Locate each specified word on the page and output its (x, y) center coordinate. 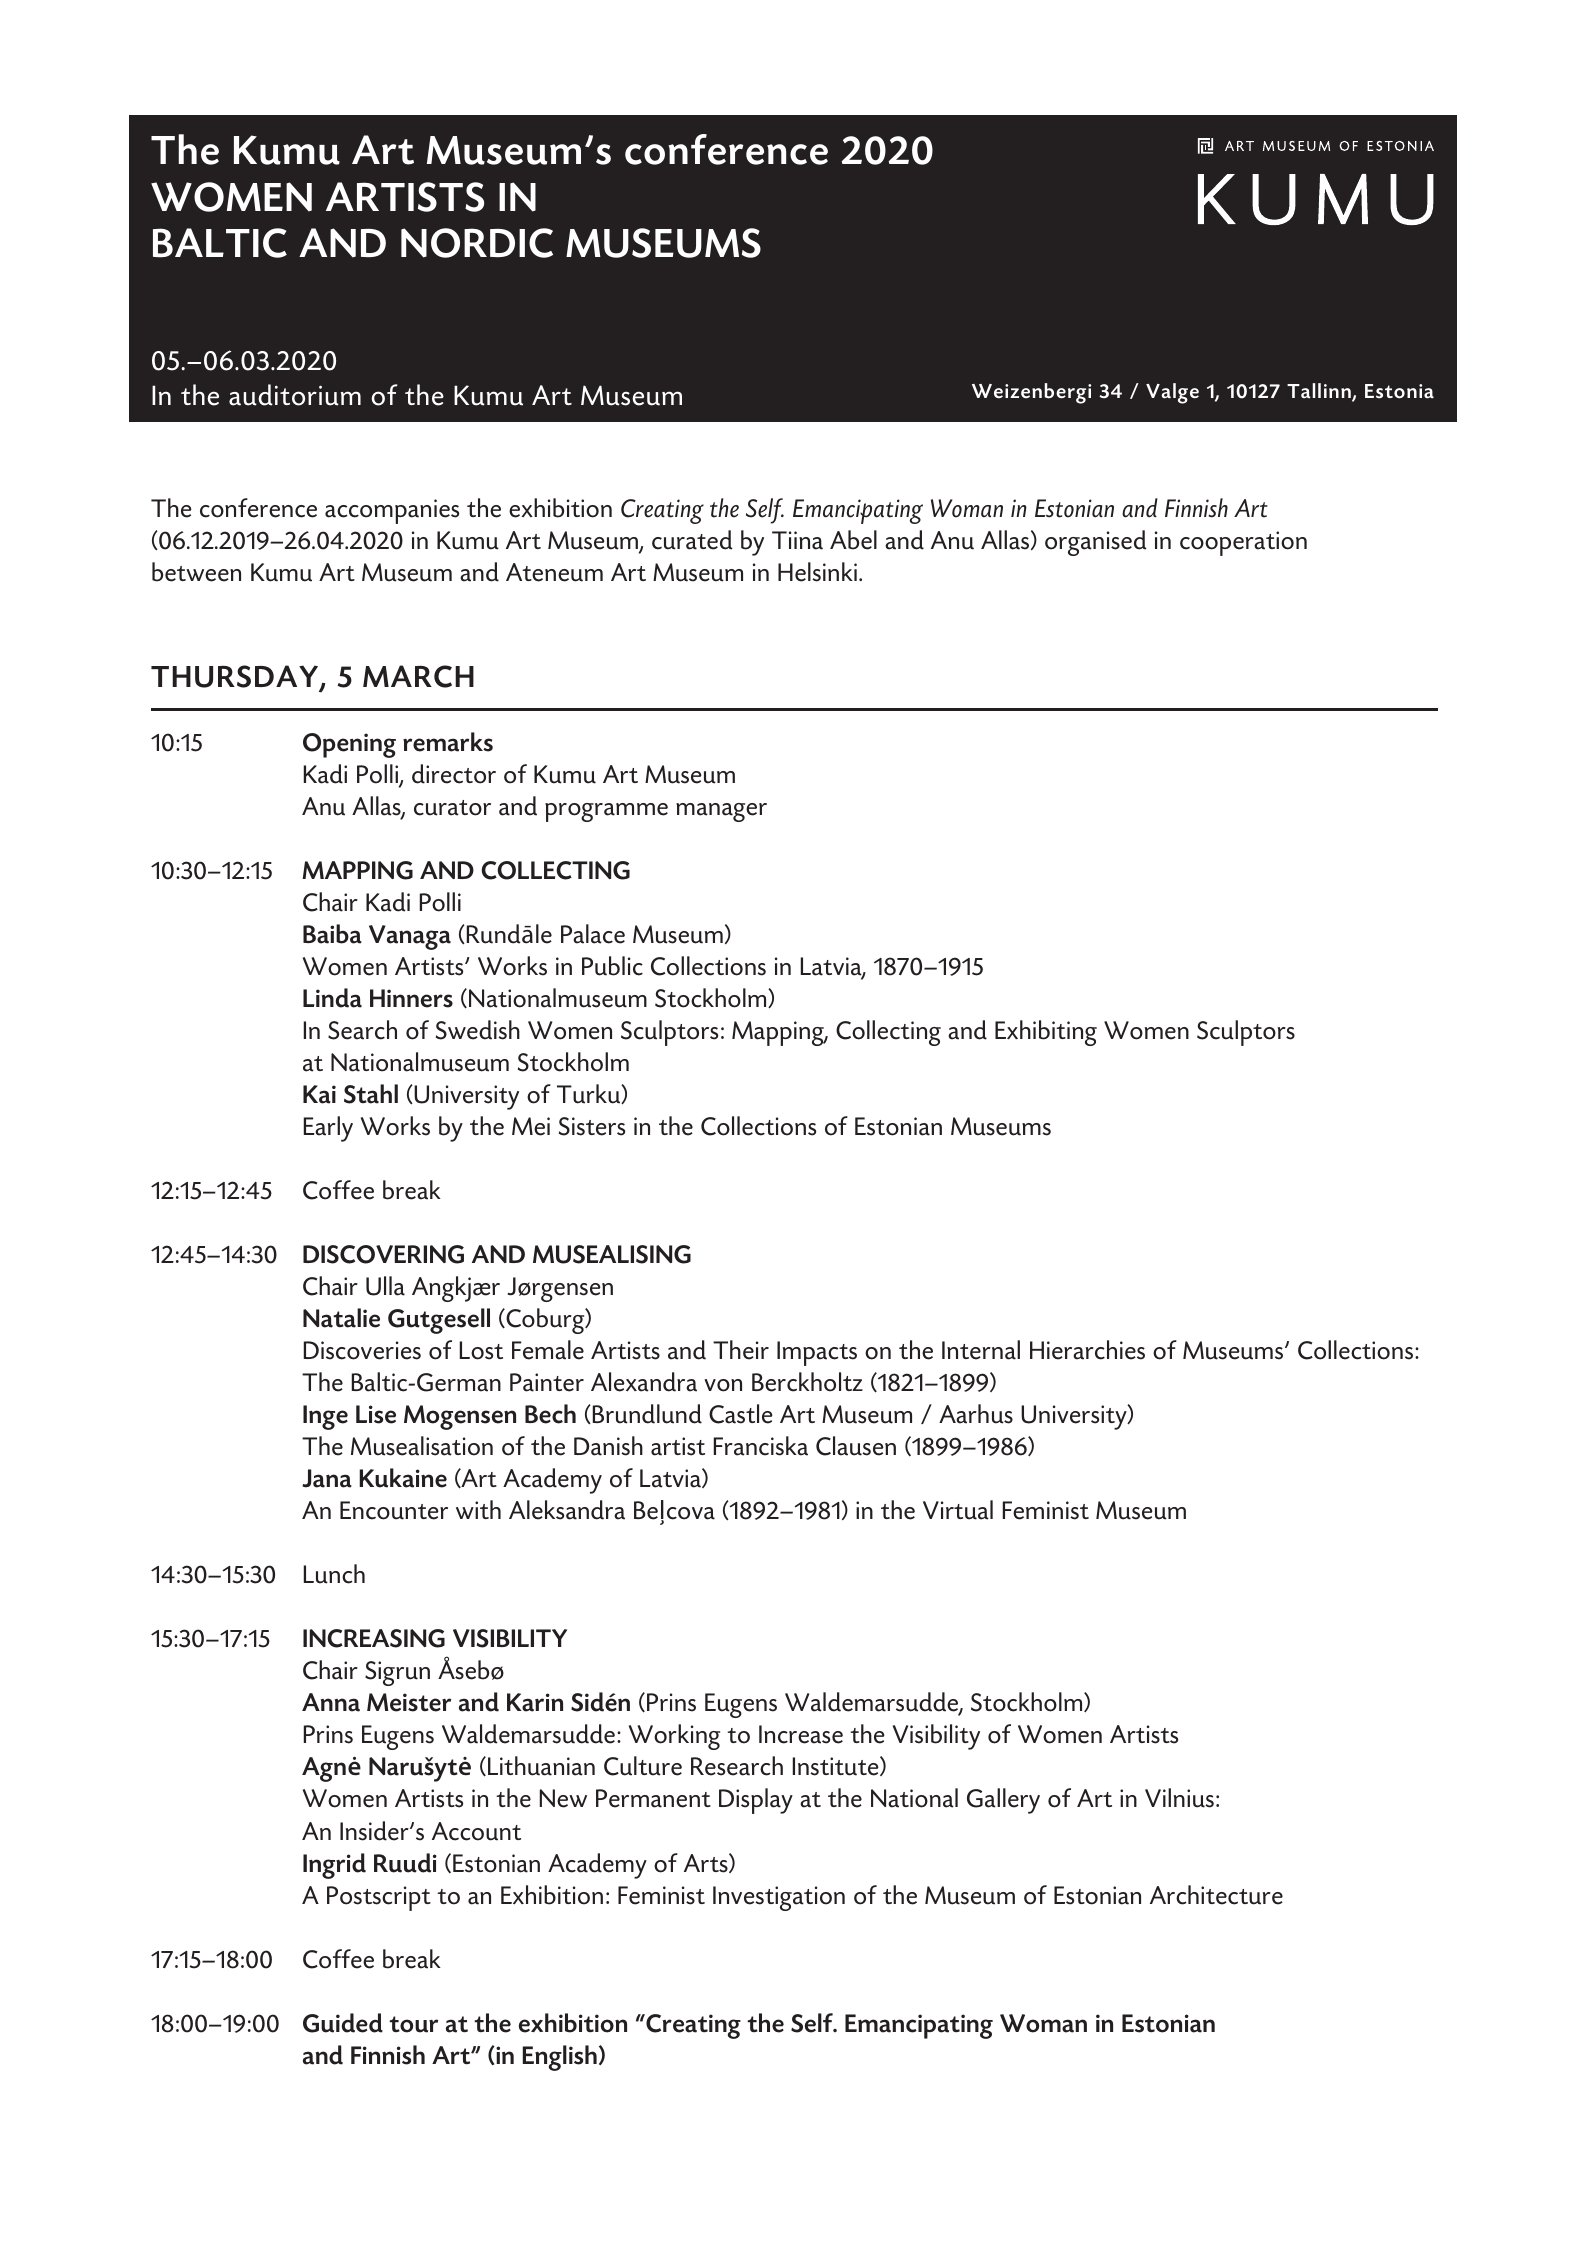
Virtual (958, 1510)
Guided (343, 2023)
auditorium (295, 395)
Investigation (779, 1898)
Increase (801, 1734)
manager (721, 812)
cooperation (1243, 543)
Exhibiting (1046, 1033)
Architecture (1216, 1895)
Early (328, 1129)
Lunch (334, 1574)
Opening (349, 745)
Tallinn (1320, 392)
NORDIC (477, 243)
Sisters (592, 1126)
